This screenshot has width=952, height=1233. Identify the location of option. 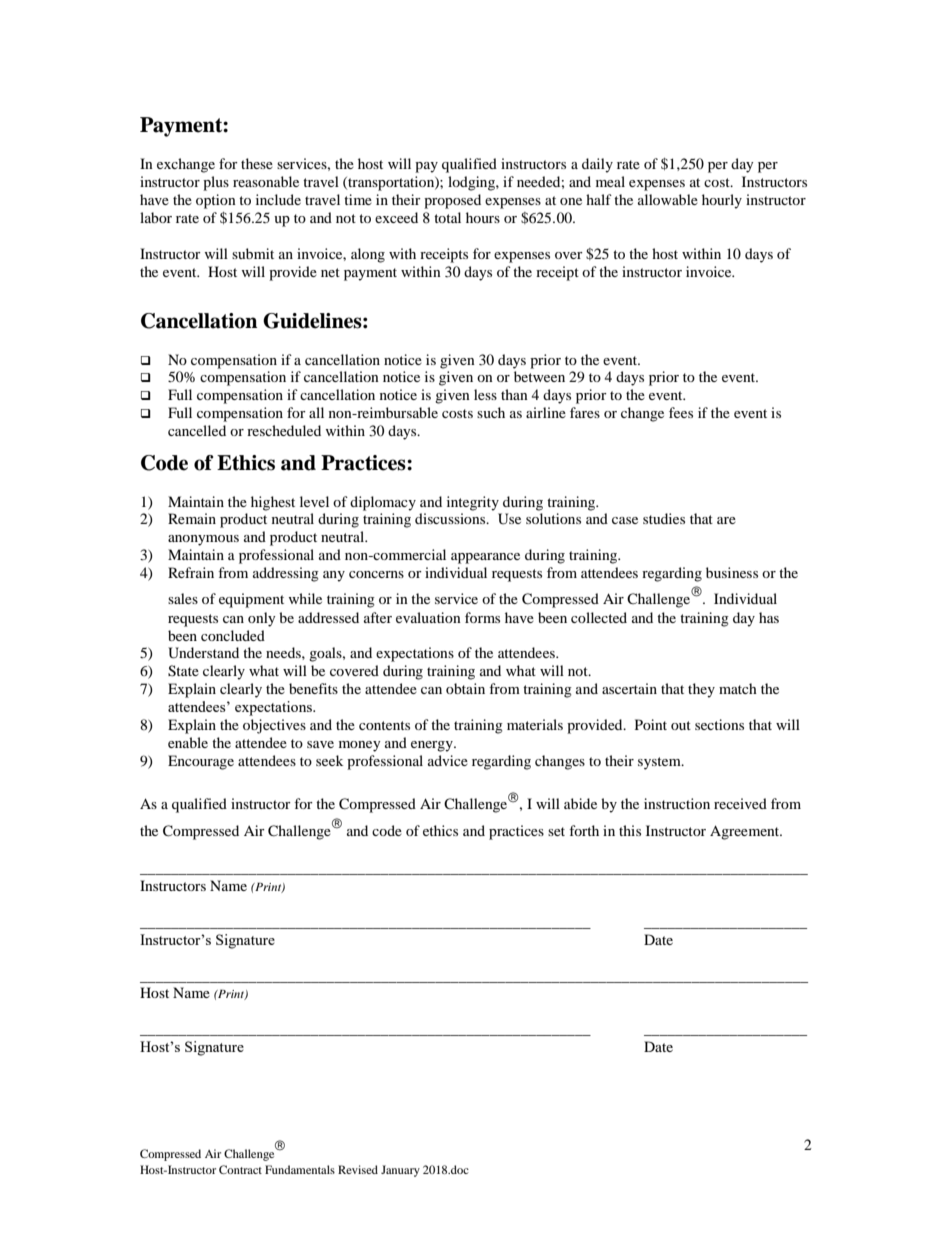
(216, 201).
